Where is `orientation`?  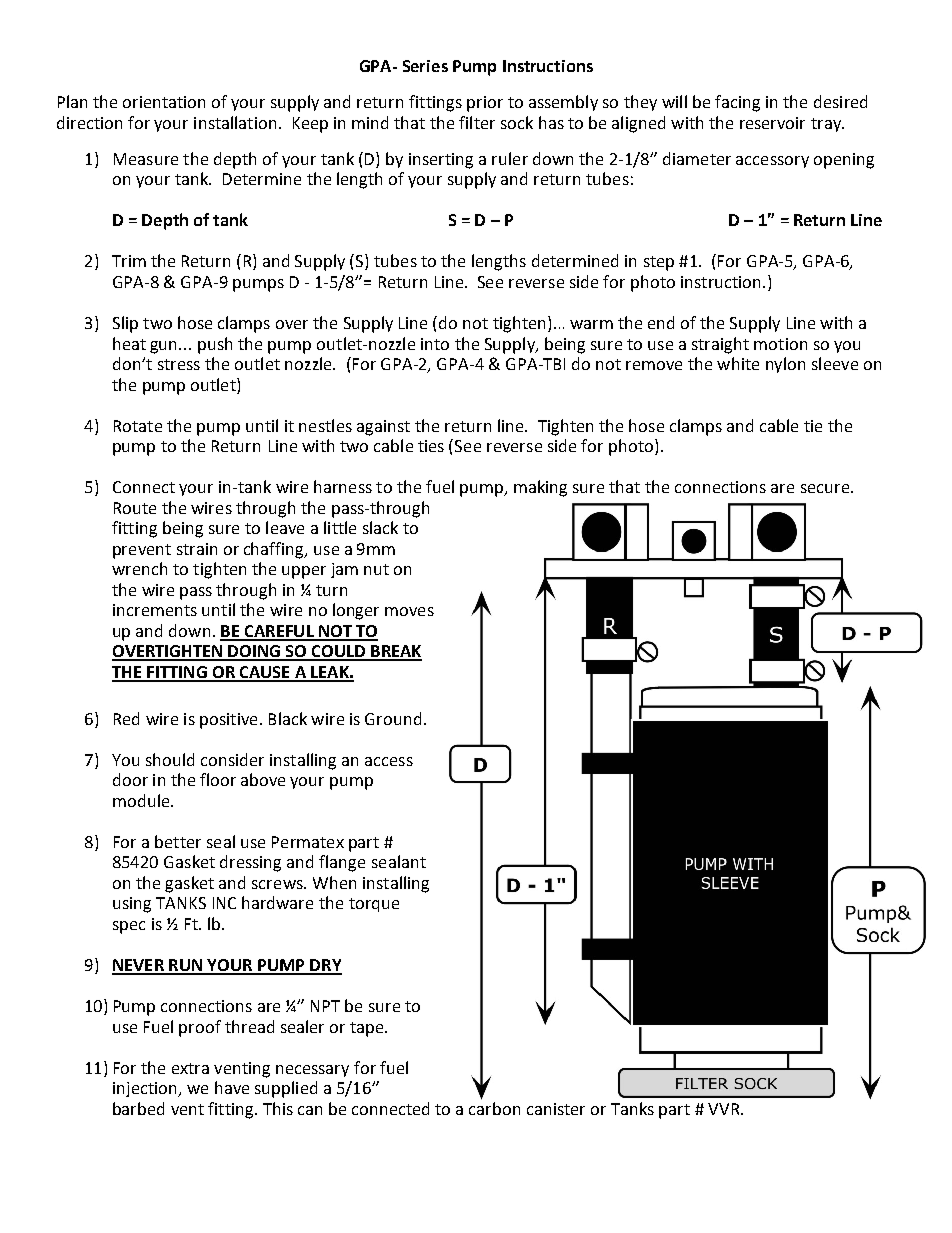 orientation is located at coordinates (164, 102).
